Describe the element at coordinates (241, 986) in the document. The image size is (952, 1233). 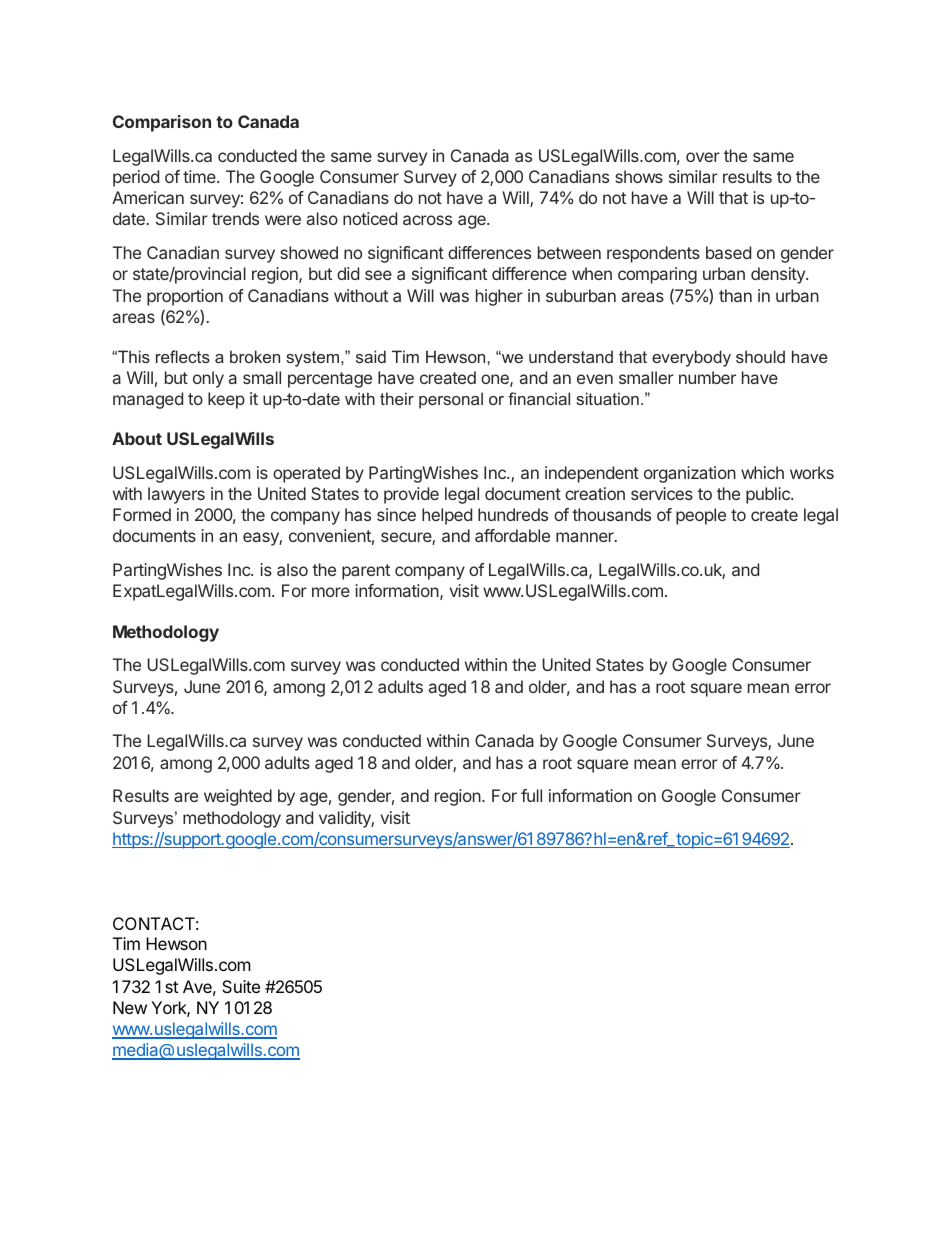
I see `Suite` at that location.
